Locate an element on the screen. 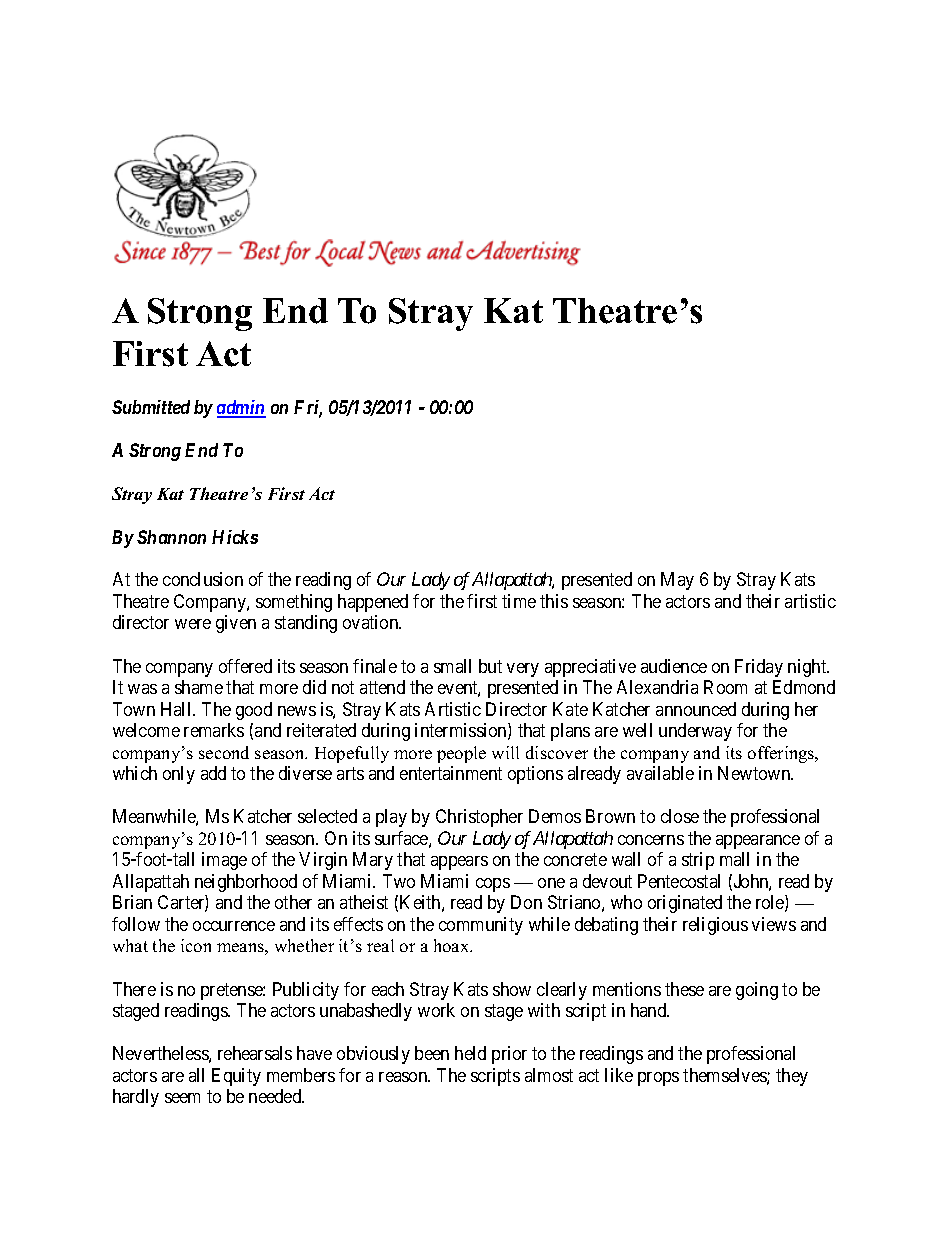 This screenshot has height=1233, width=952. people is located at coordinates (461, 754).
